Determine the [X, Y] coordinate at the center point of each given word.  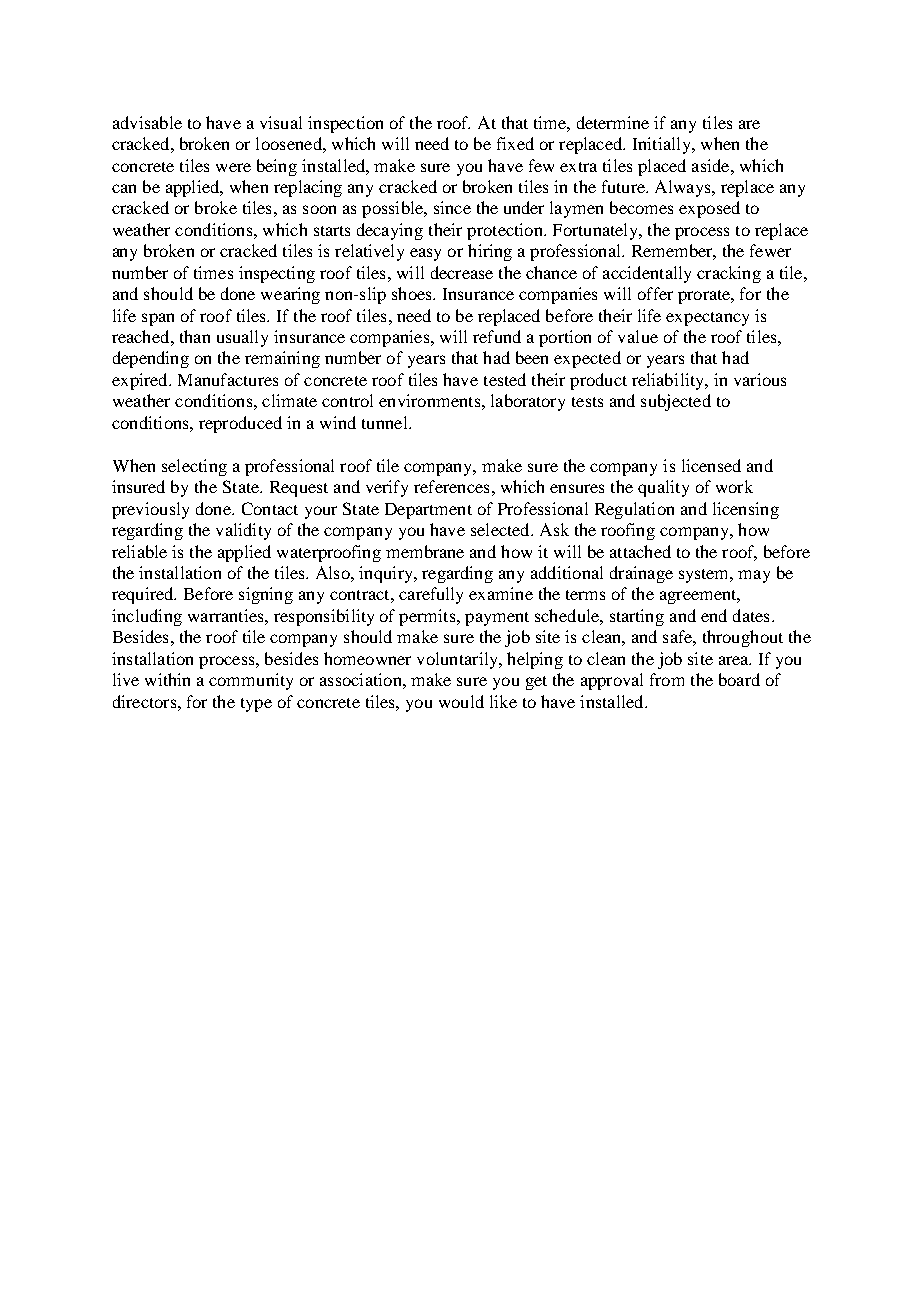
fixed [515, 143]
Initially [663, 145]
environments [429, 400]
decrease [462, 272]
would [461, 701]
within [167, 679]
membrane [425, 551]
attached [640, 551]
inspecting [277, 274]
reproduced [240, 424]
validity [243, 531]
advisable [147, 122]
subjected [676, 402]
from [667, 679]
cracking [729, 274]
